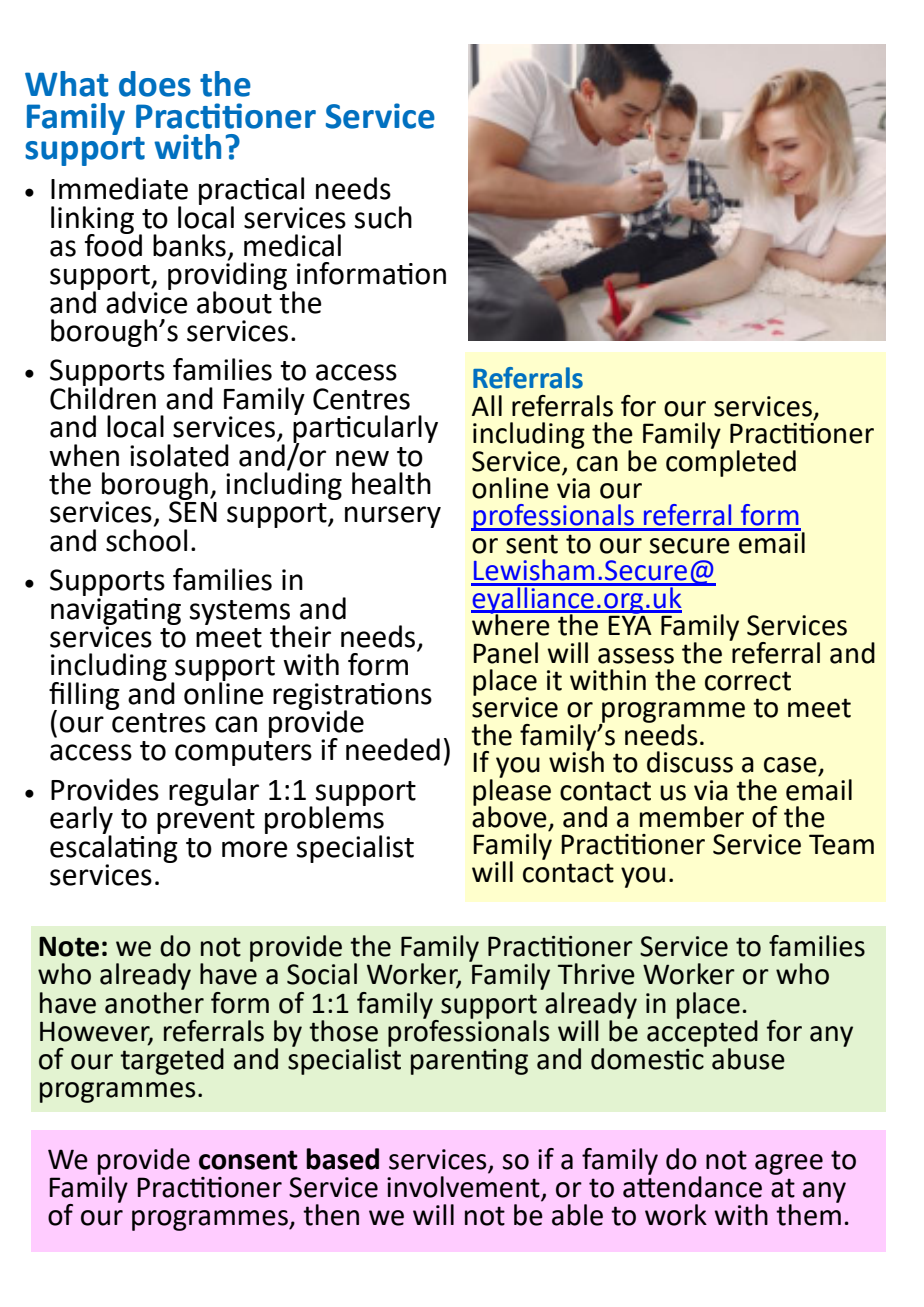 This screenshot has width=924, height=1307. Describe the element at coordinates (383, 217) in the screenshot. I see `such` at that location.
